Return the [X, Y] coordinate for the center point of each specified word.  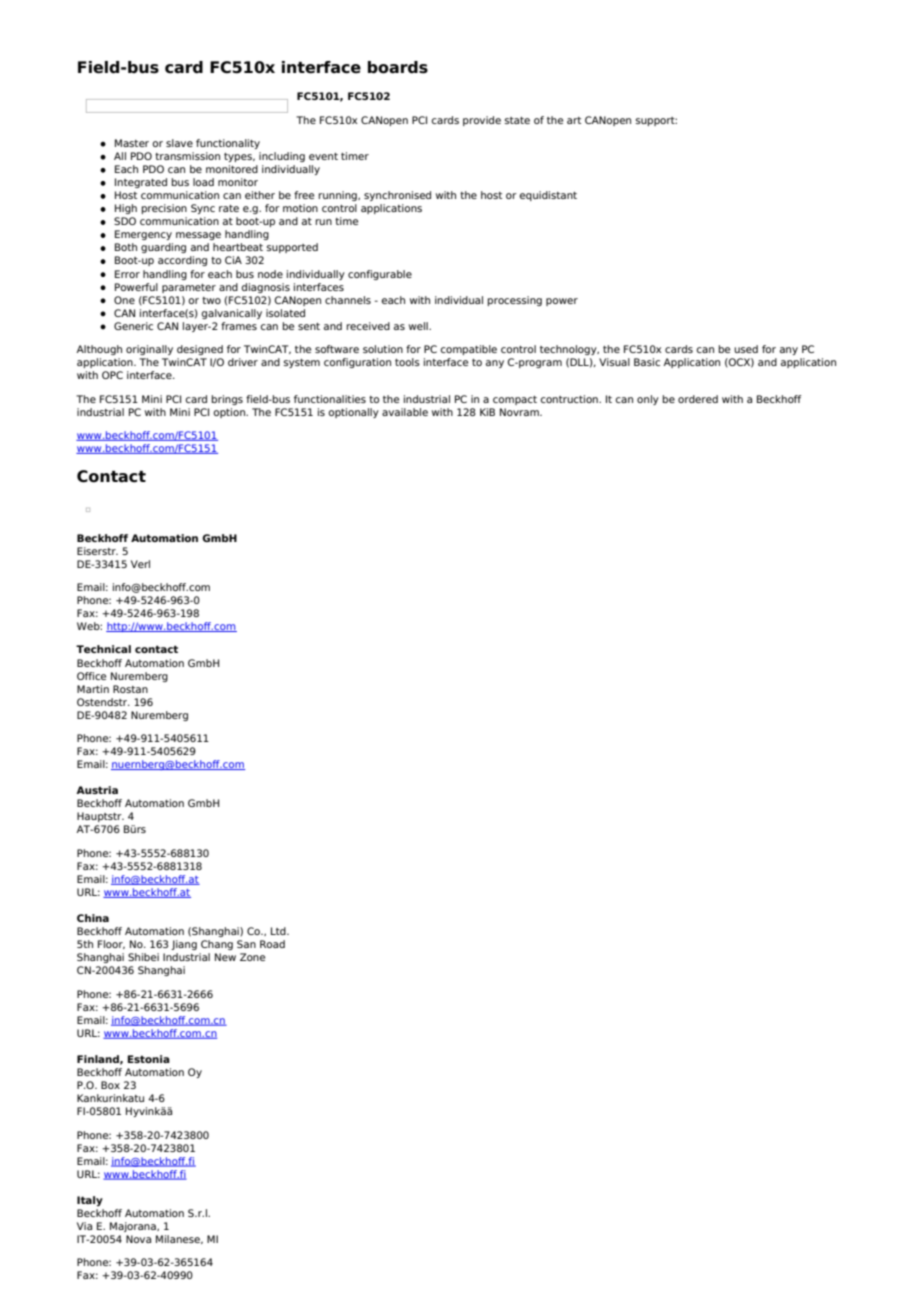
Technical [103, 649]
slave [179, 143]
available [405, 412]
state [517, 120]
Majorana [134, 1227]
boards [398, 67]
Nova [138, 1239]
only [648, 400]
